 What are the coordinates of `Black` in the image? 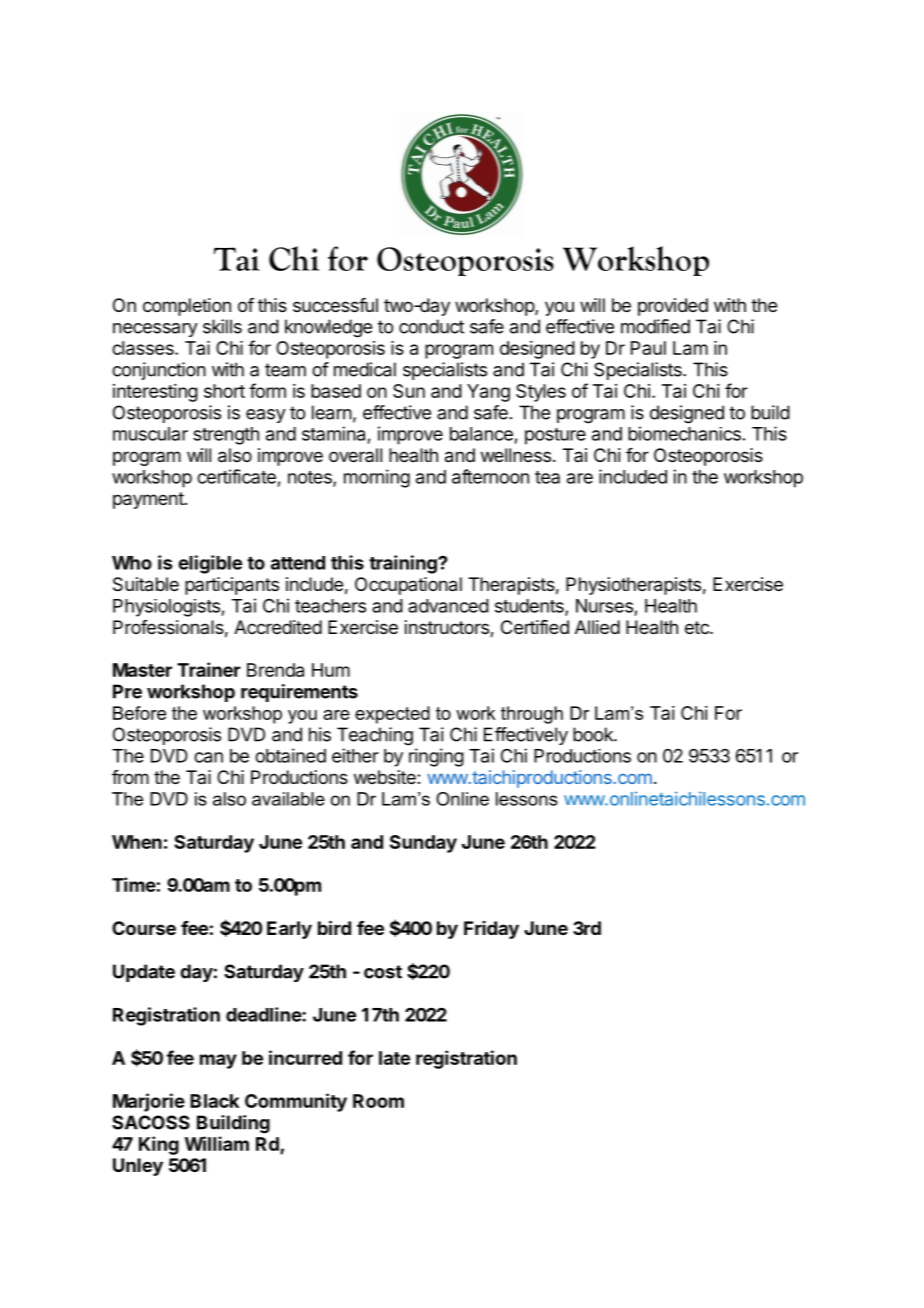 It's located at (214, 1101).
